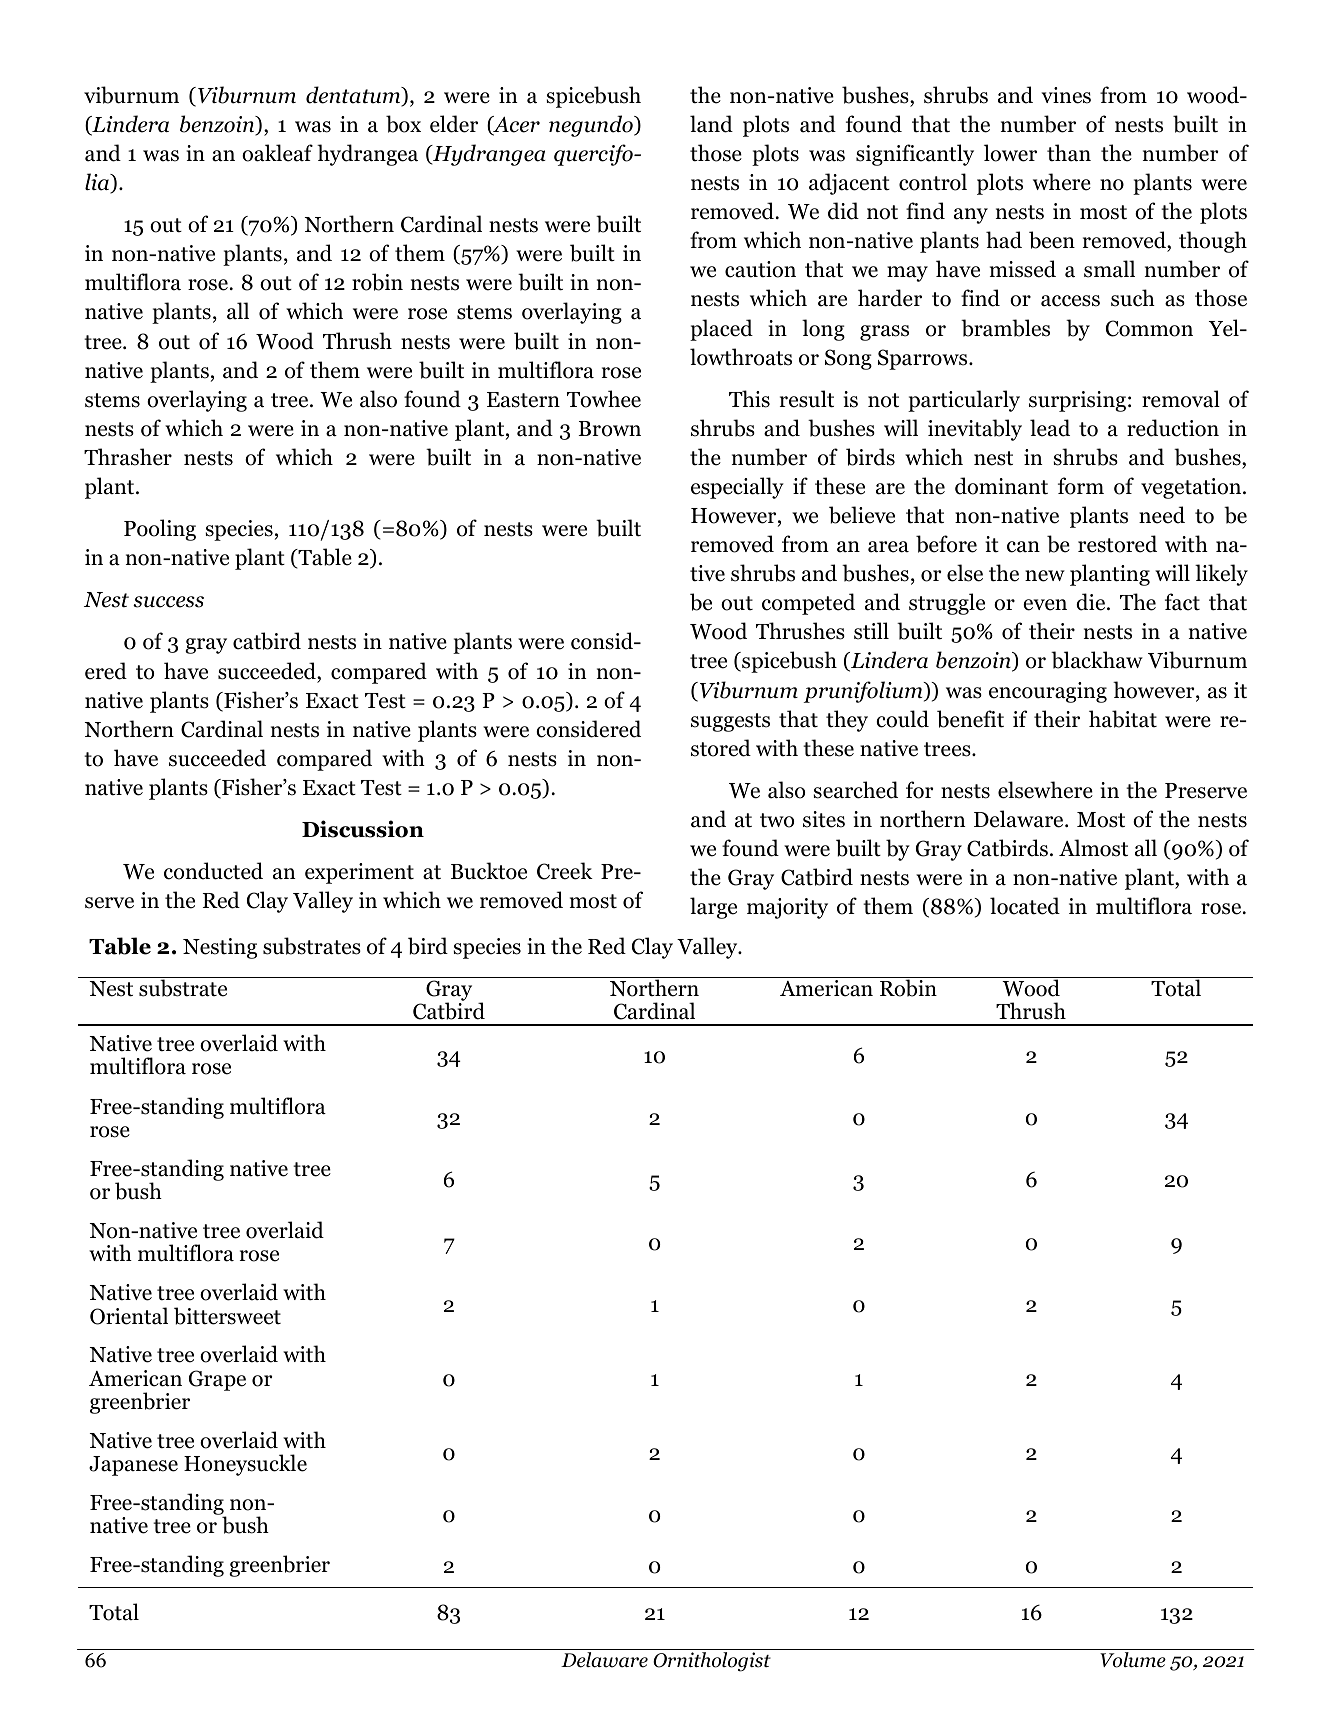 The height and width of the screenshot is (1723, 1332). What do you see at coordinates (712, 1662) in the screenshot?
I see `Ornithologist` at bounding box center [712, 1662].
